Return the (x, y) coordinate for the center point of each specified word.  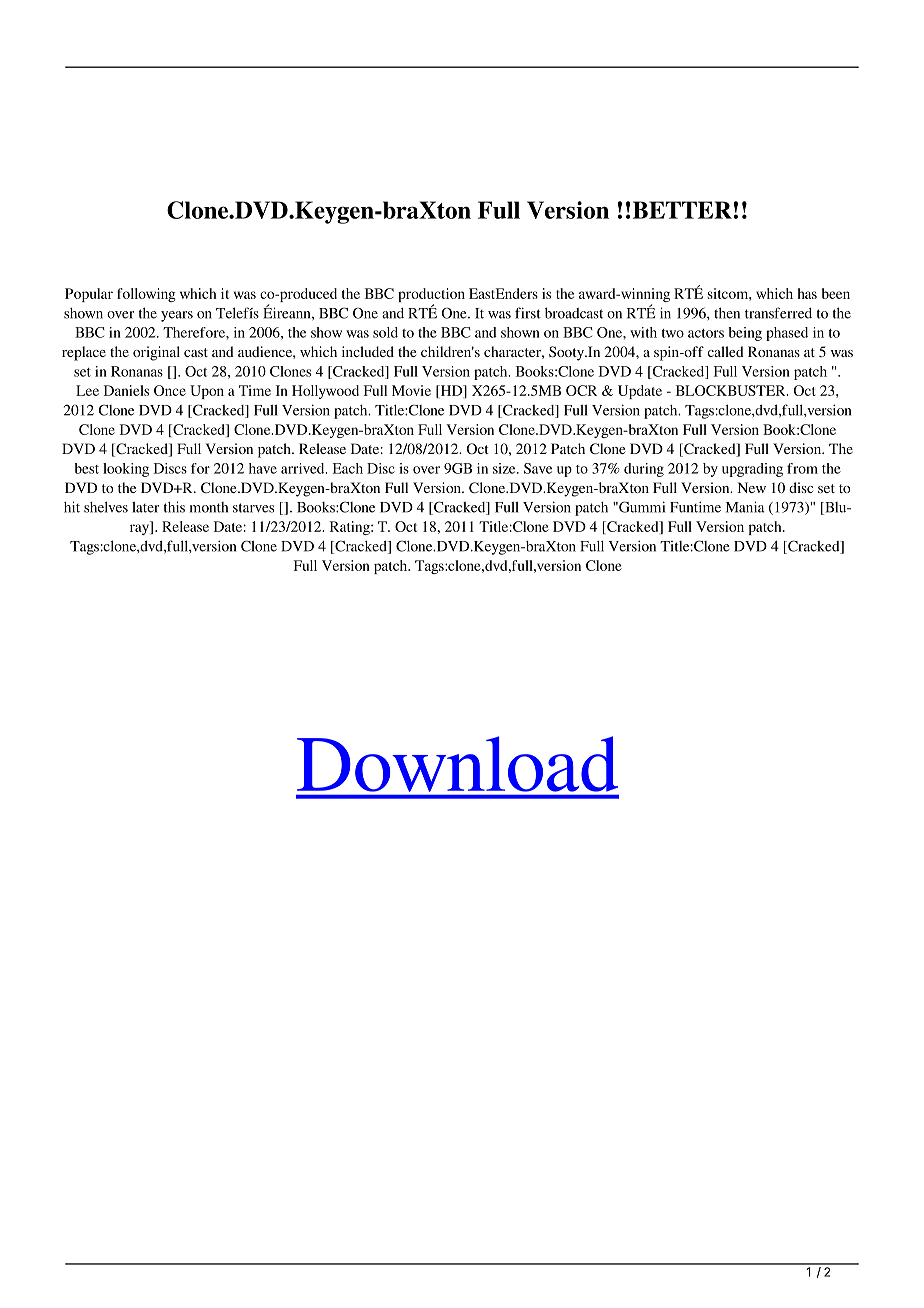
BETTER (682, 210)
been (836, 293)
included (368, 351)
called (726, 351)
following (146, 295)
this (174, 507)
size (505, 468)
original (156, 353)
